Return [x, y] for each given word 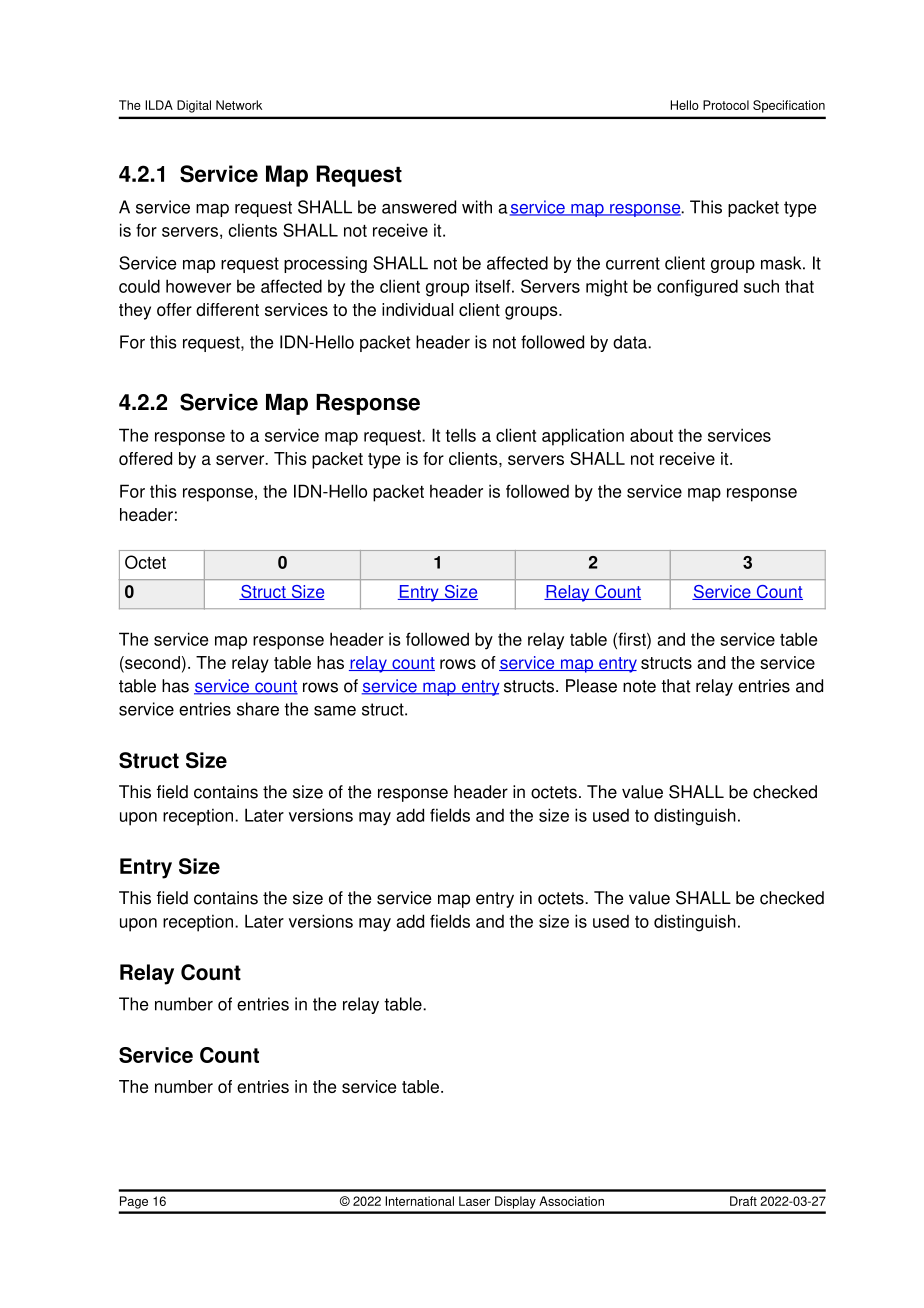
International [419, 1201]
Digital [194, 106]
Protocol [726, 105]
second [151, 664]
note [639, 686]
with [477, 207]
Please [591, 686]
